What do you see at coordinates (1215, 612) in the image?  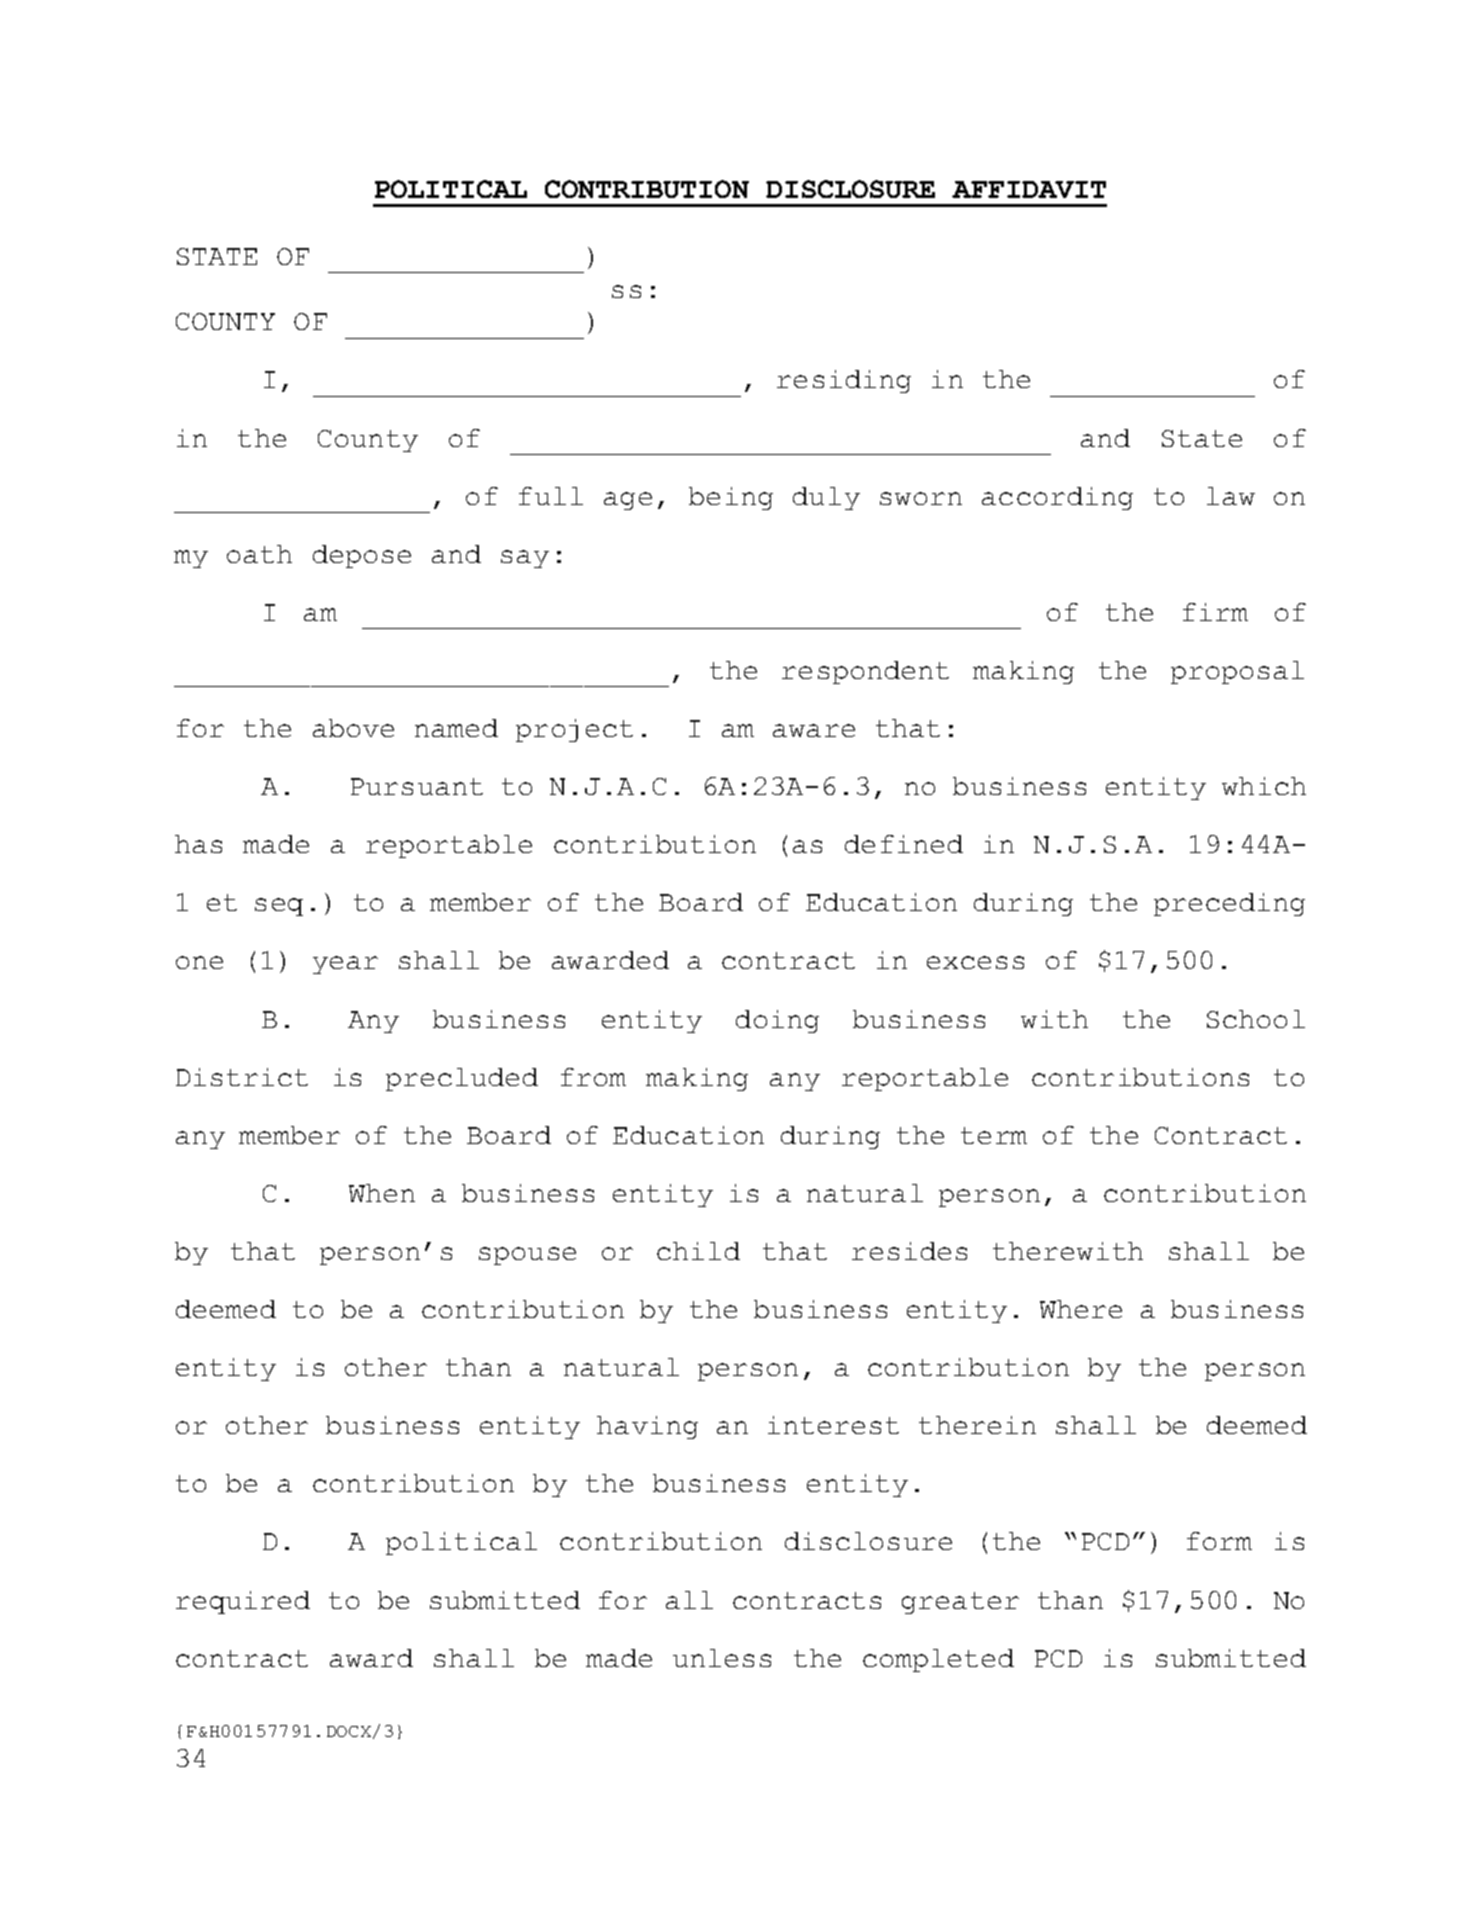 I see `firm` at bounding box center [1215, 612].
